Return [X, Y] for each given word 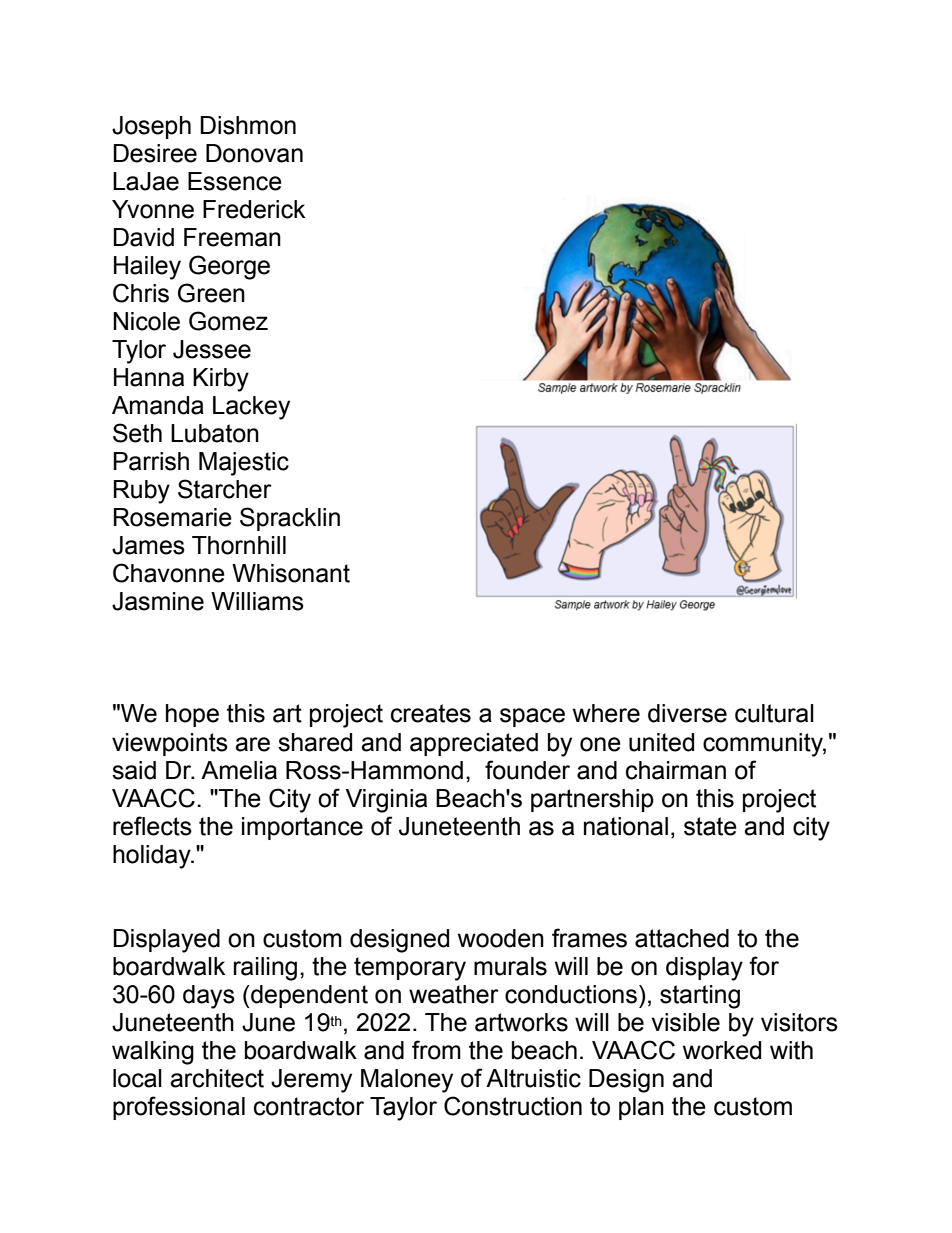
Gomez [228, 321]
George [229, 267]
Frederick [254, 209]
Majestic [244, 464]
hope [192, 715]
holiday [153, 857]
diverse [687, 713]
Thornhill [239, 545]
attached [682, 938]
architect [217, 1078]
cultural [774, 713]
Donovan [254, 153]
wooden [501, 938]
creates [431, 713]
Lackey [251, 408]
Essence [235, 181]
